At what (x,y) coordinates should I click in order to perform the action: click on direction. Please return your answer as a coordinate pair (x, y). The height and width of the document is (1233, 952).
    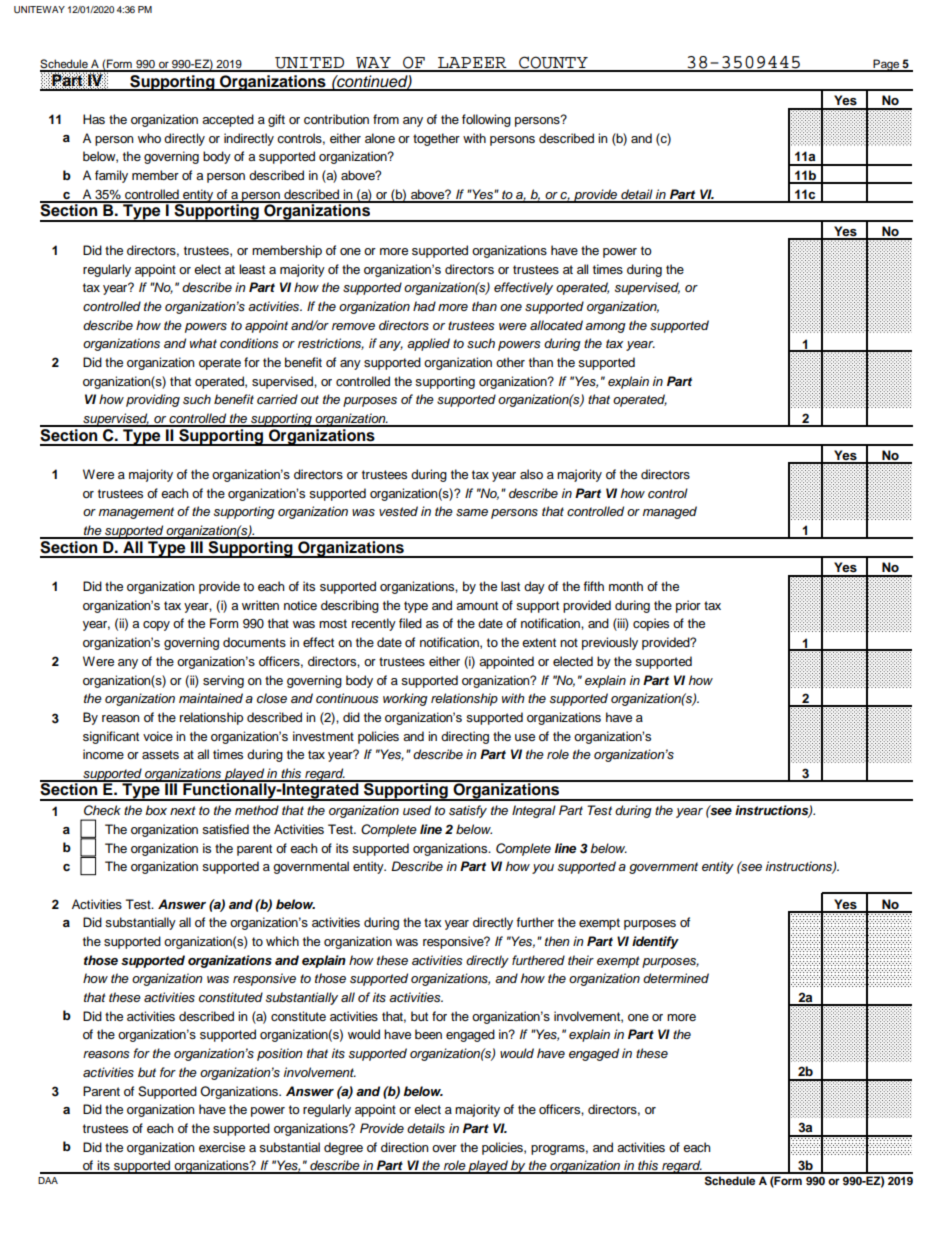
    Looking at the image, I should click on (404, 1147).
